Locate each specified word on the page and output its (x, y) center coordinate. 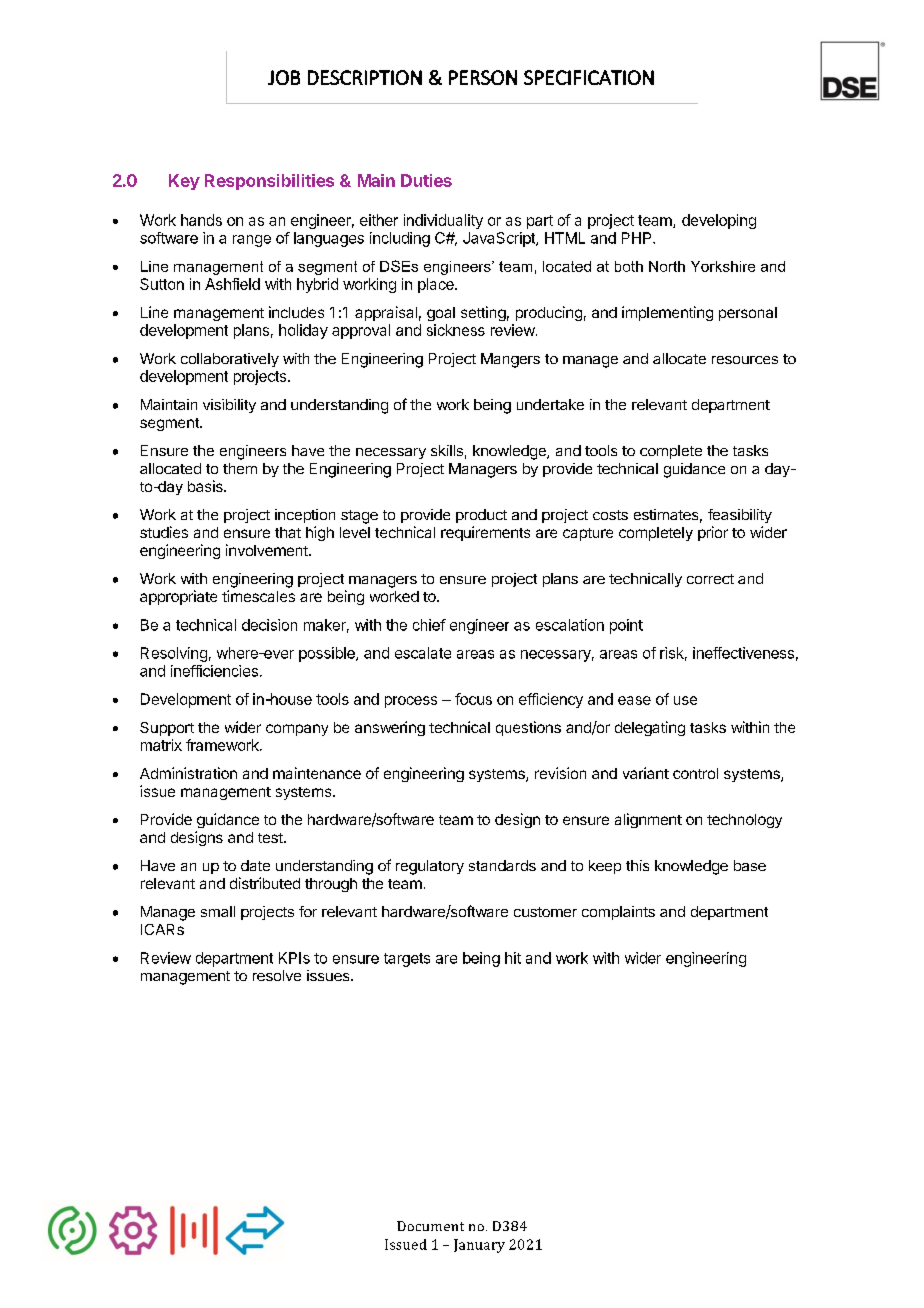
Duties (426, 180)
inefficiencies (214, 671)
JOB (284, 77)
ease (634, 700)
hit (513, 958)
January (479, 1246)
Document (430, 1226)
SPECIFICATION (589, 77)
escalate (423, 653)
